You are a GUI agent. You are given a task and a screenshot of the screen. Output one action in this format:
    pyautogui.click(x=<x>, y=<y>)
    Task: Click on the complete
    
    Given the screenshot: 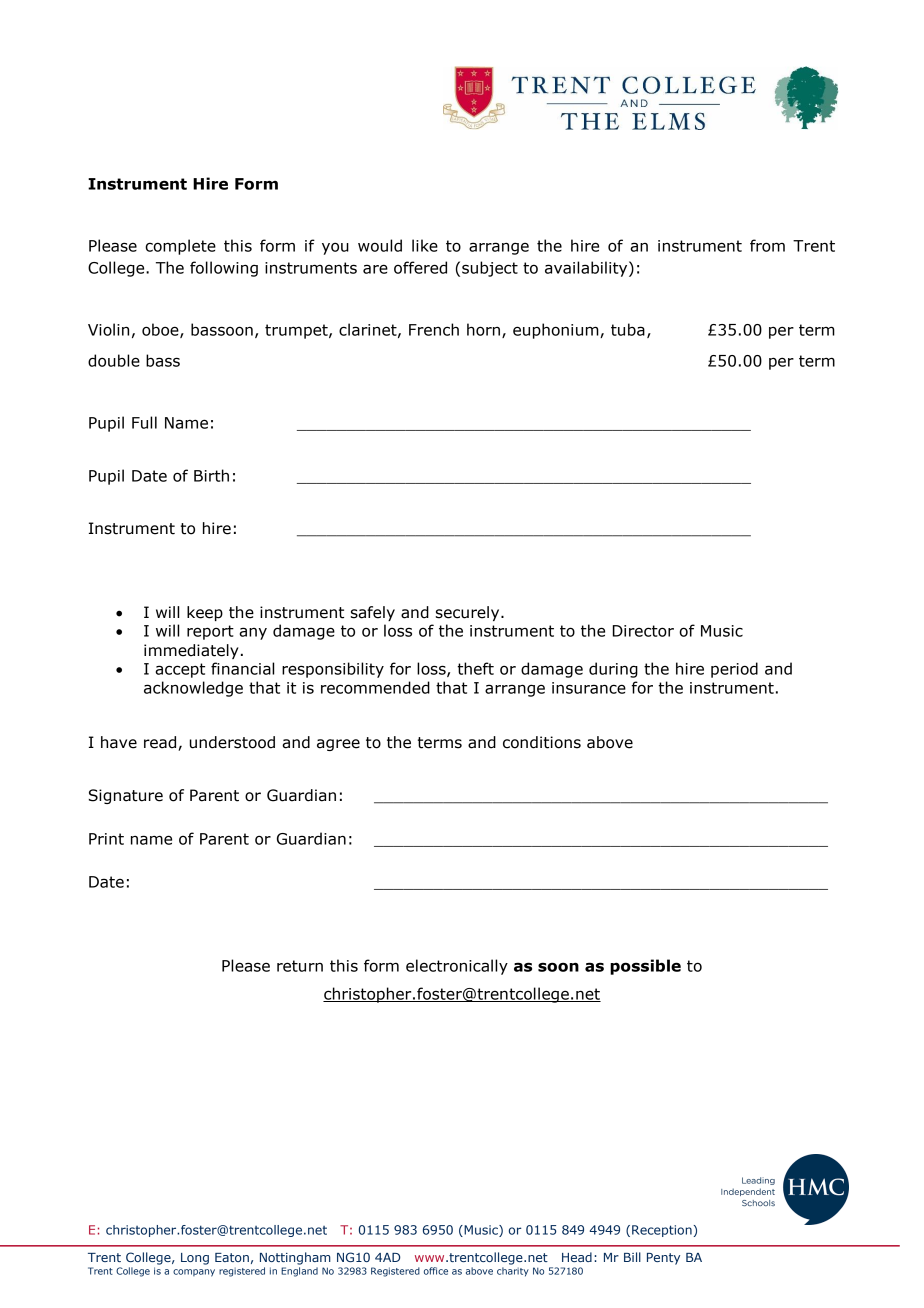 What is the action you would take?
    pyautogui.click(x=180, y=247)
